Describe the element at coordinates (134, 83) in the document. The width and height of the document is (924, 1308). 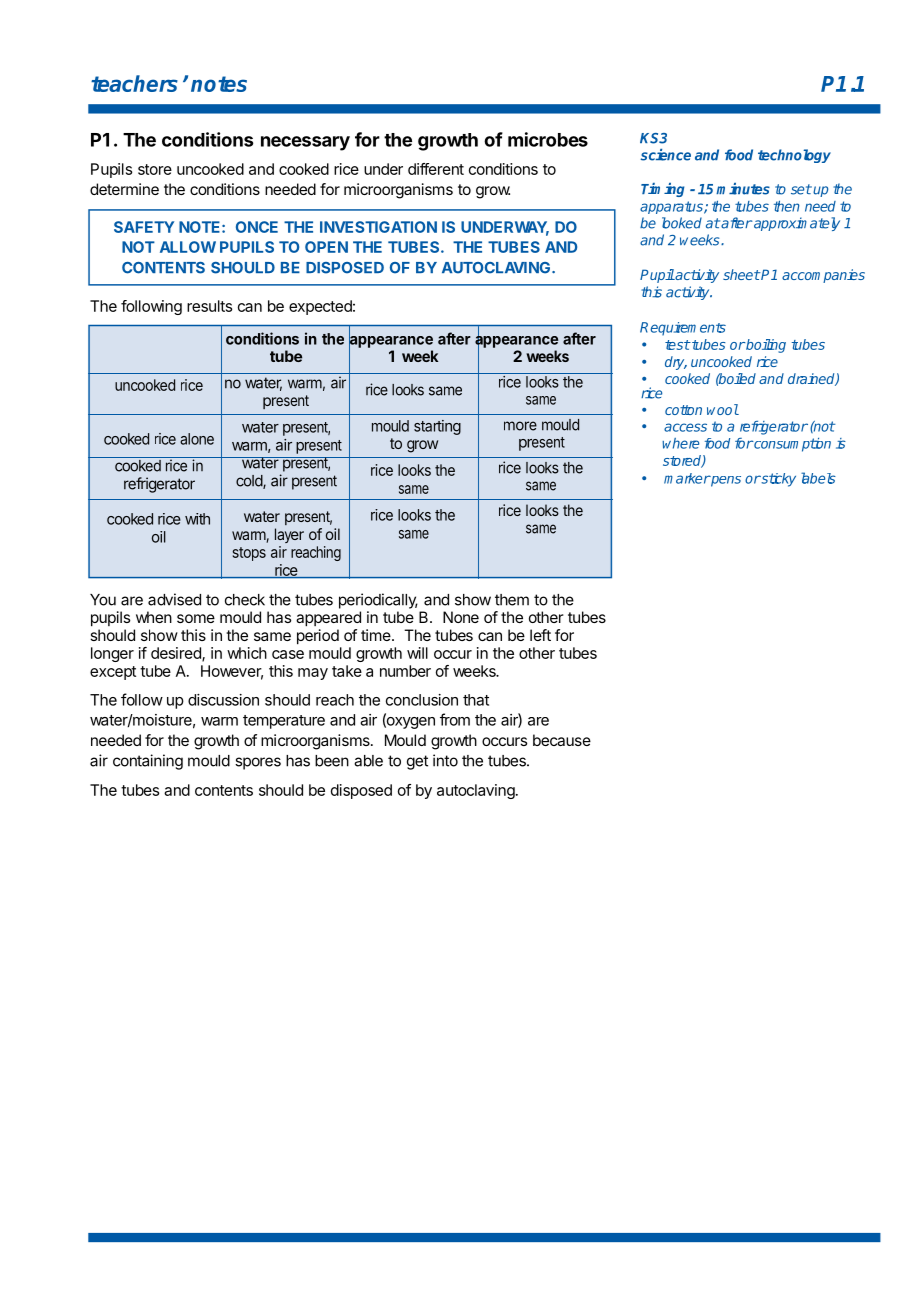
I see `teachers` at that location.
